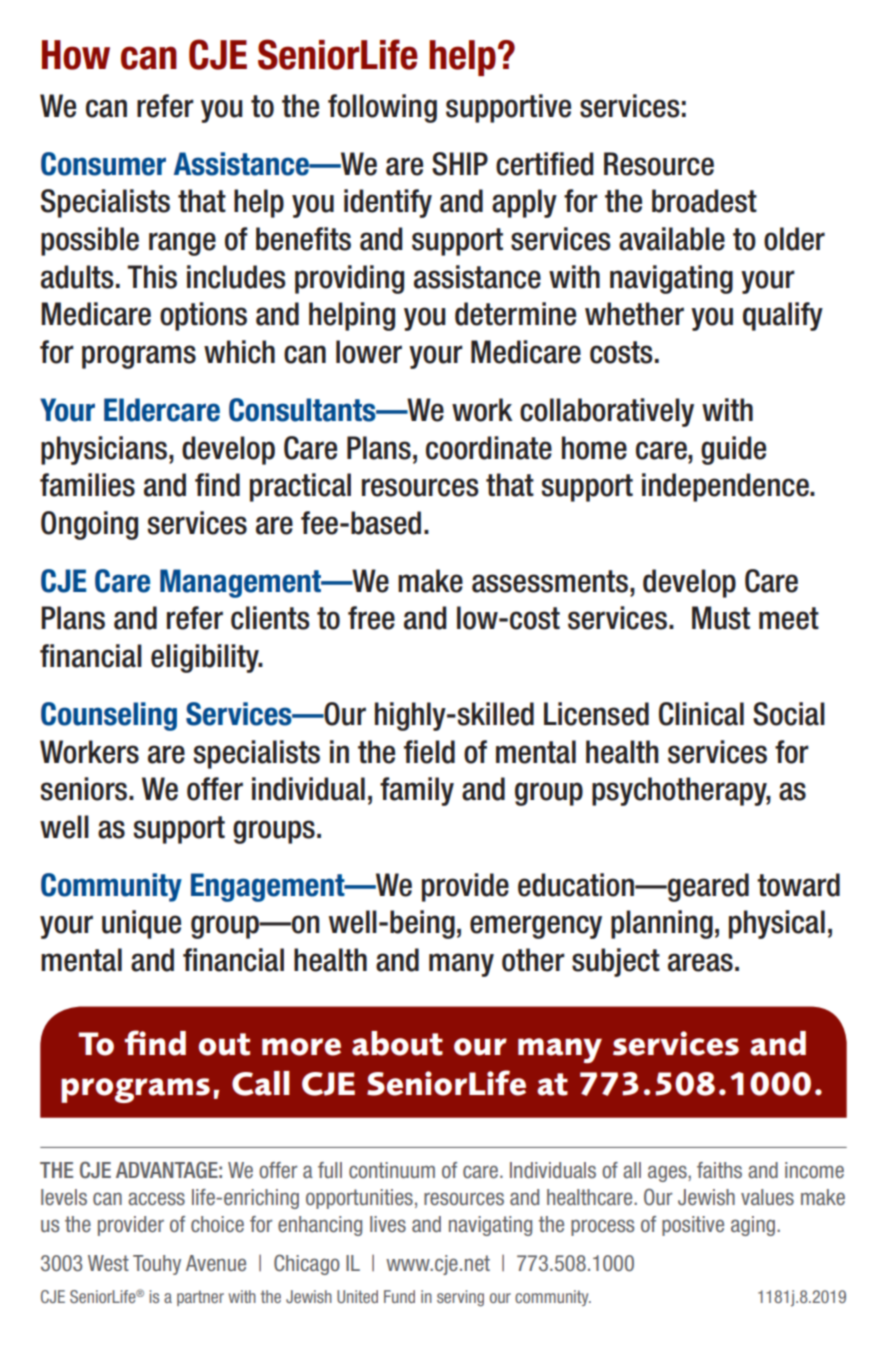  Describe the element at coordinates (704, 201) in the screenshot. I see `broadest` at that location.
